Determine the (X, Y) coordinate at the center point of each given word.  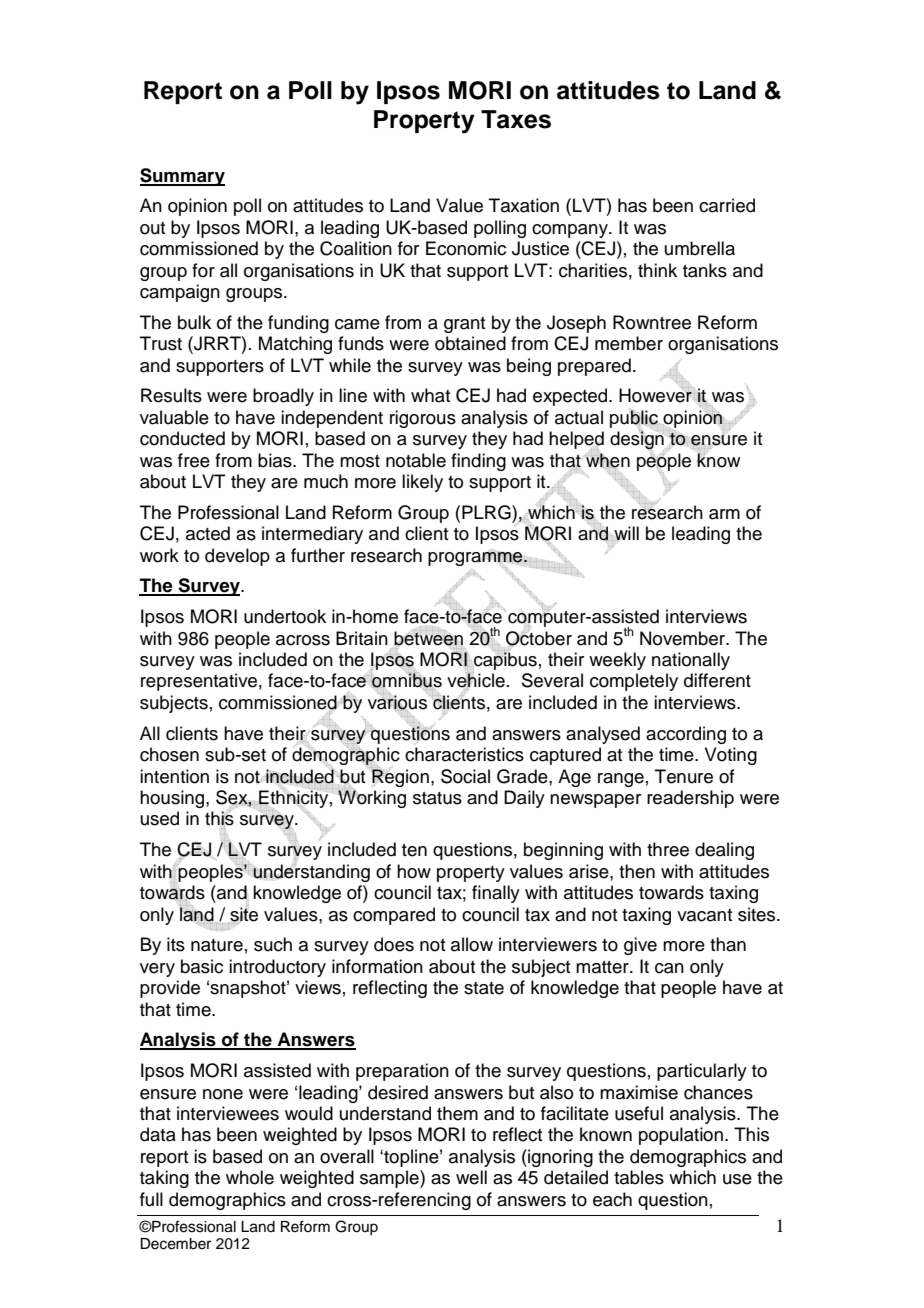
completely (634, 682)
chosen (169, 754)
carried (727, 205)
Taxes (516, 119)
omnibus (406, 681)
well (471, 1177)
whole (250, 1177)
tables (639, 1177)
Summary (182, 177)
